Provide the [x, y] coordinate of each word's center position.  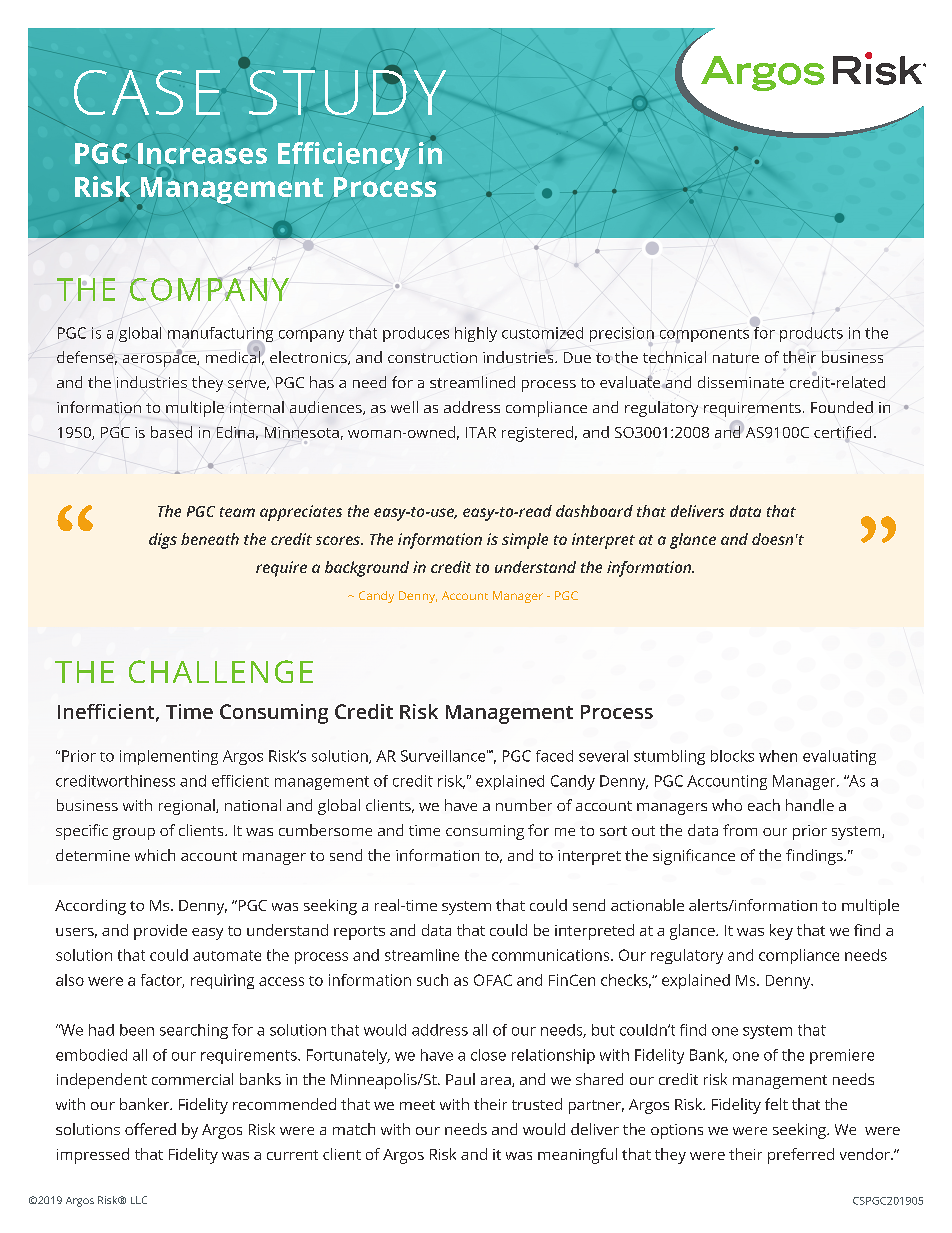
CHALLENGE [221, 671]
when [778, 756]
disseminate [741, 382]
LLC [139, 1200]
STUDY [346, 91]
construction [432, 357]
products [811, 334]
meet [417, 1105]
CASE [147, 92]
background [367, 569]
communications [552, 955]
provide [160, 932]
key [781, 932]
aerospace [160, 359]
